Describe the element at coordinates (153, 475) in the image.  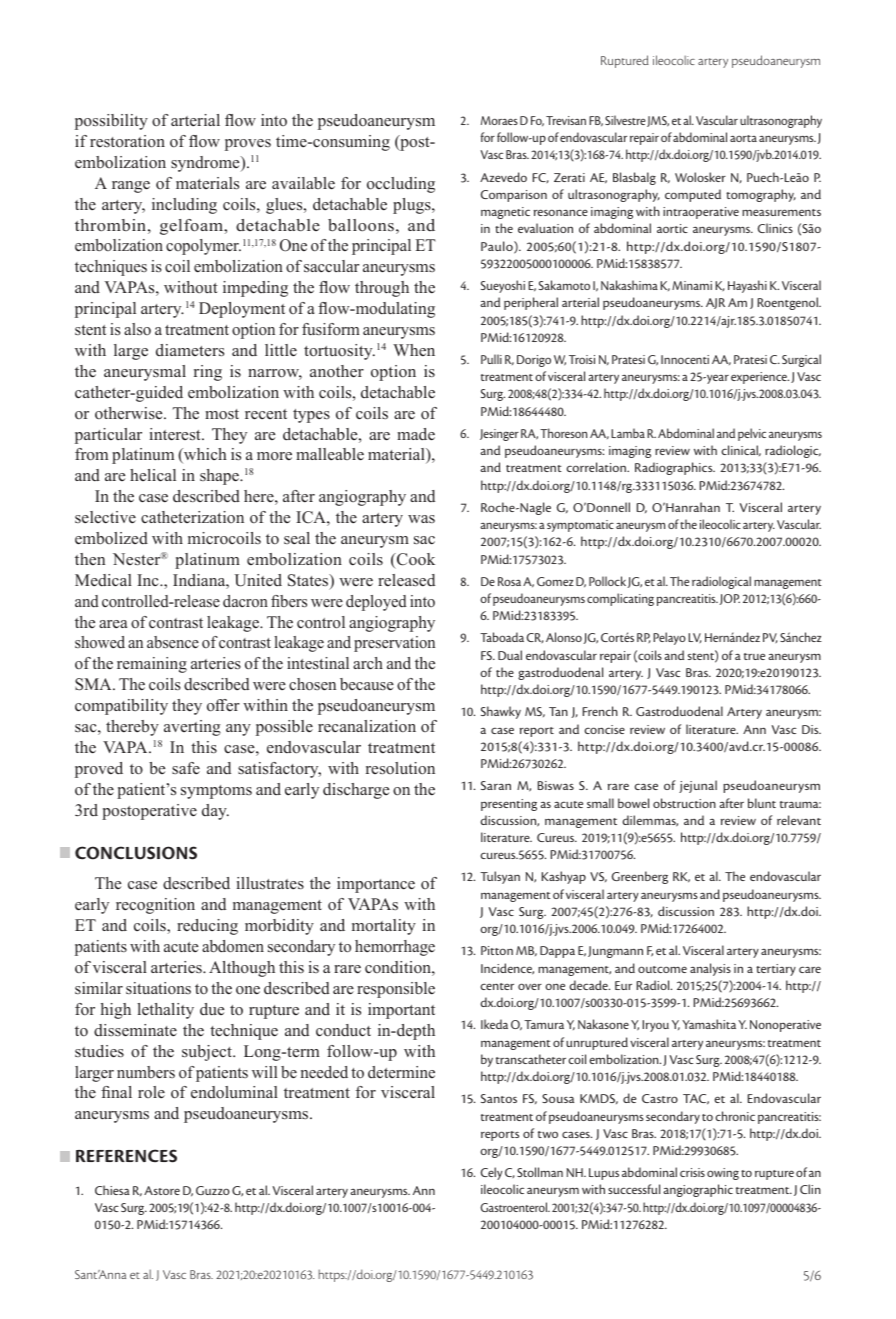
I see `helical` at that location.
